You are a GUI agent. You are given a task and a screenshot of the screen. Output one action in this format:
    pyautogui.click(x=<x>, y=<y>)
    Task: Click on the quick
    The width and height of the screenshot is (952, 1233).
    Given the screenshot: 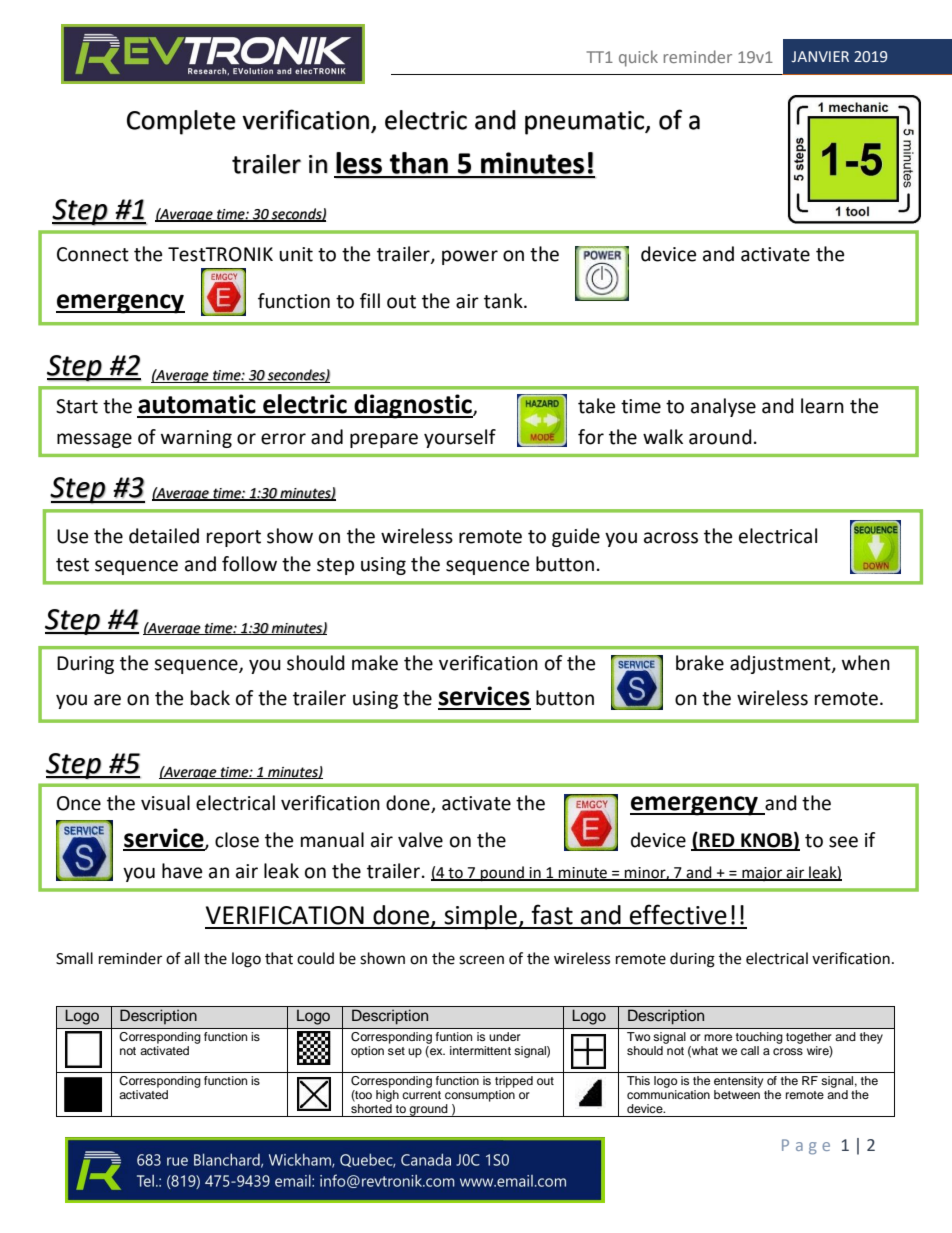 What is the action you would take?
    pyautogui.click(x=638, y=58)
